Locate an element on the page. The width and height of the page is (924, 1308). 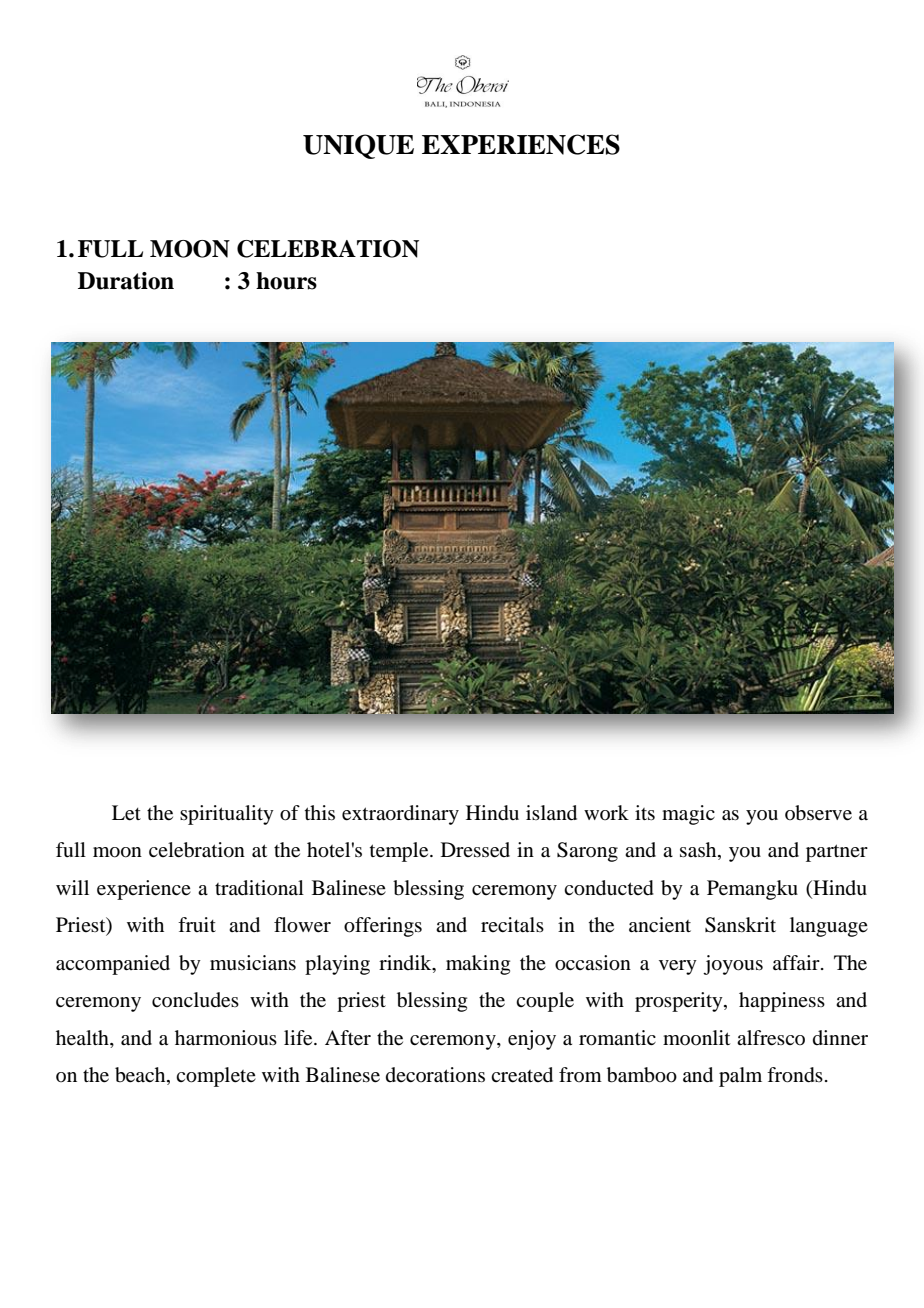
observe is located at coordinates (818, 813).
